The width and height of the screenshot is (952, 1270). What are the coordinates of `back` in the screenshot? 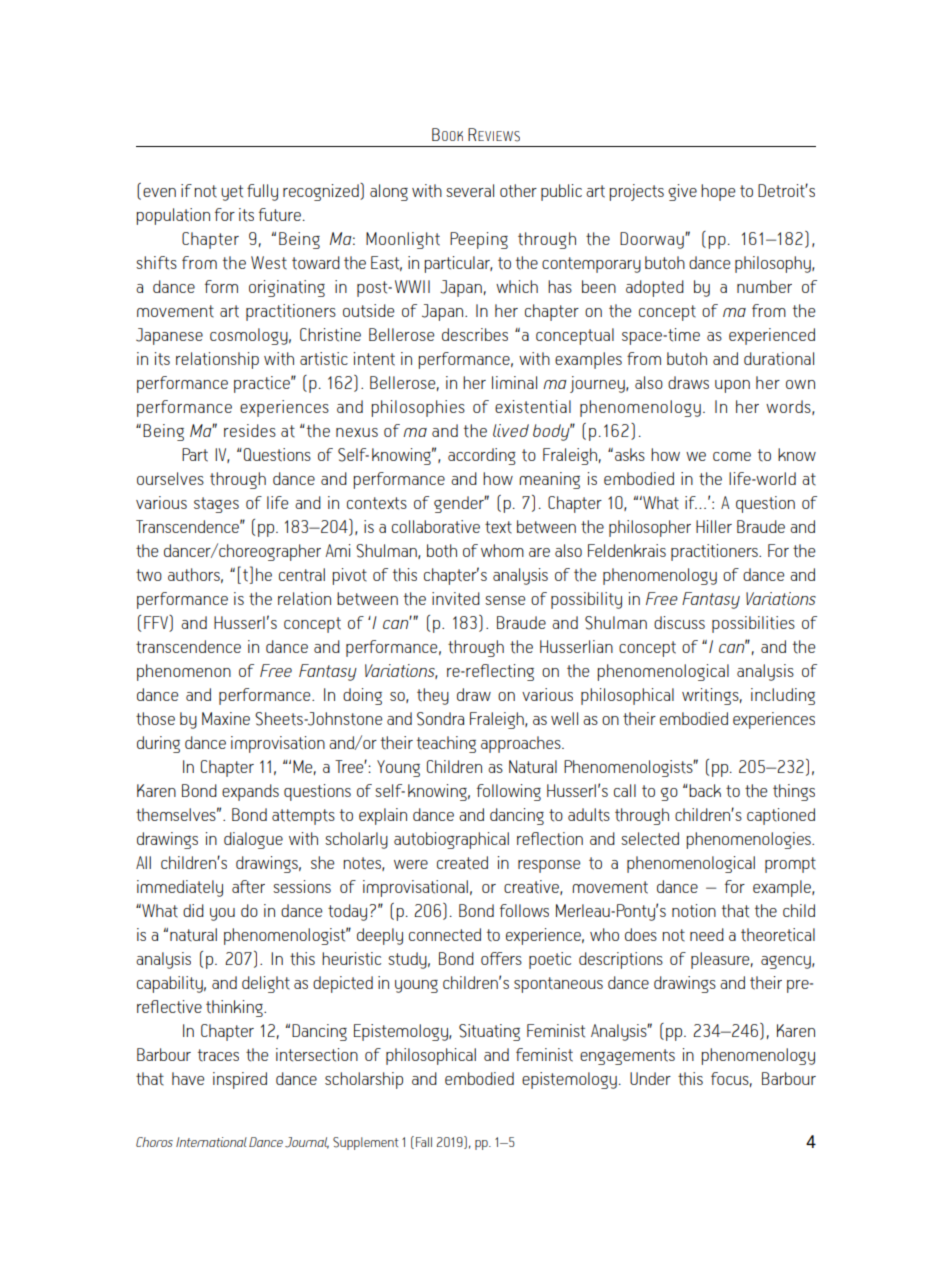 It's located at (704, 790).
